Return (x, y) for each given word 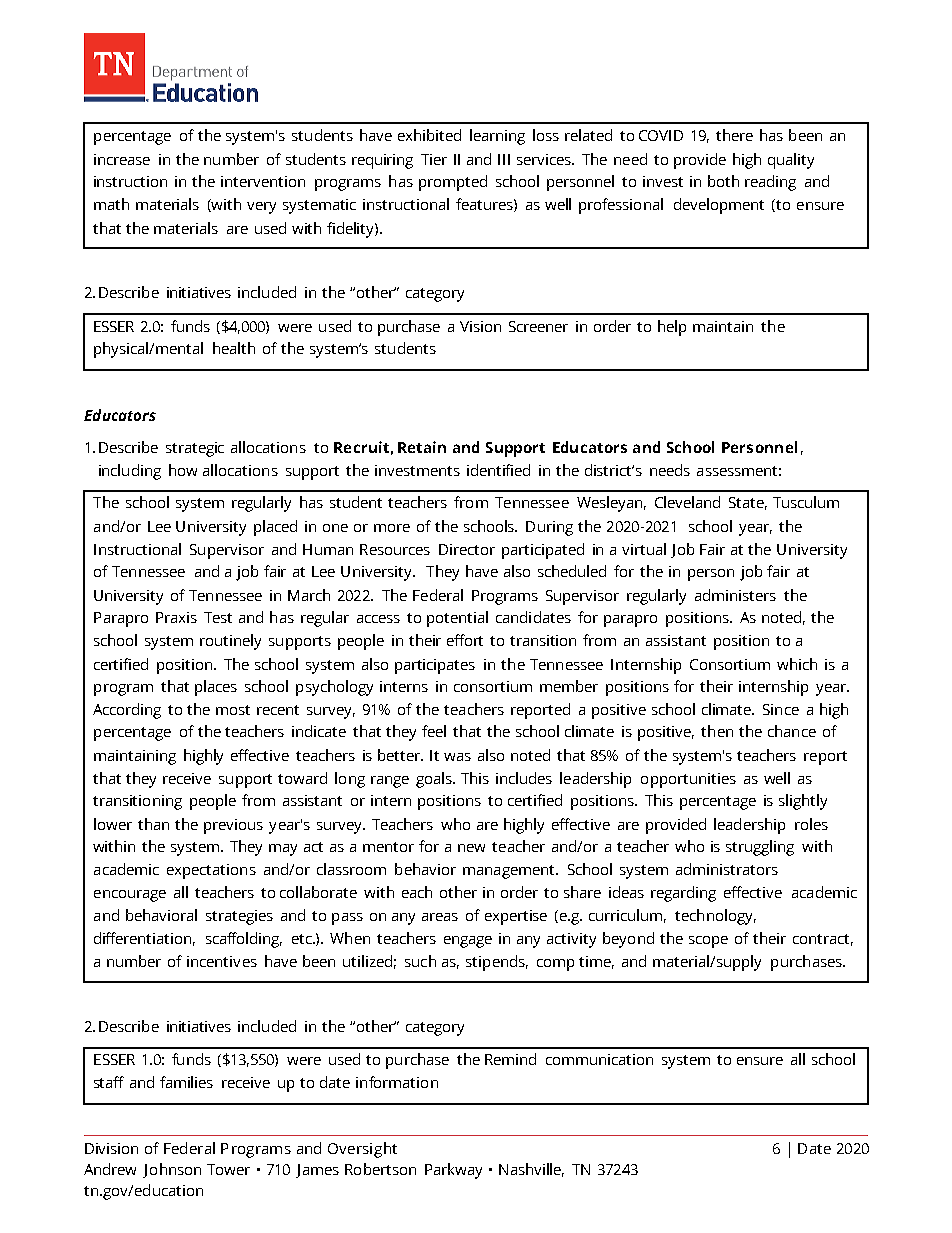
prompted (453, 183)
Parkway (453, 1171)
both (723, 181)
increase (122, 159)
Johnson (172, 1170)
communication (599, 1059)
